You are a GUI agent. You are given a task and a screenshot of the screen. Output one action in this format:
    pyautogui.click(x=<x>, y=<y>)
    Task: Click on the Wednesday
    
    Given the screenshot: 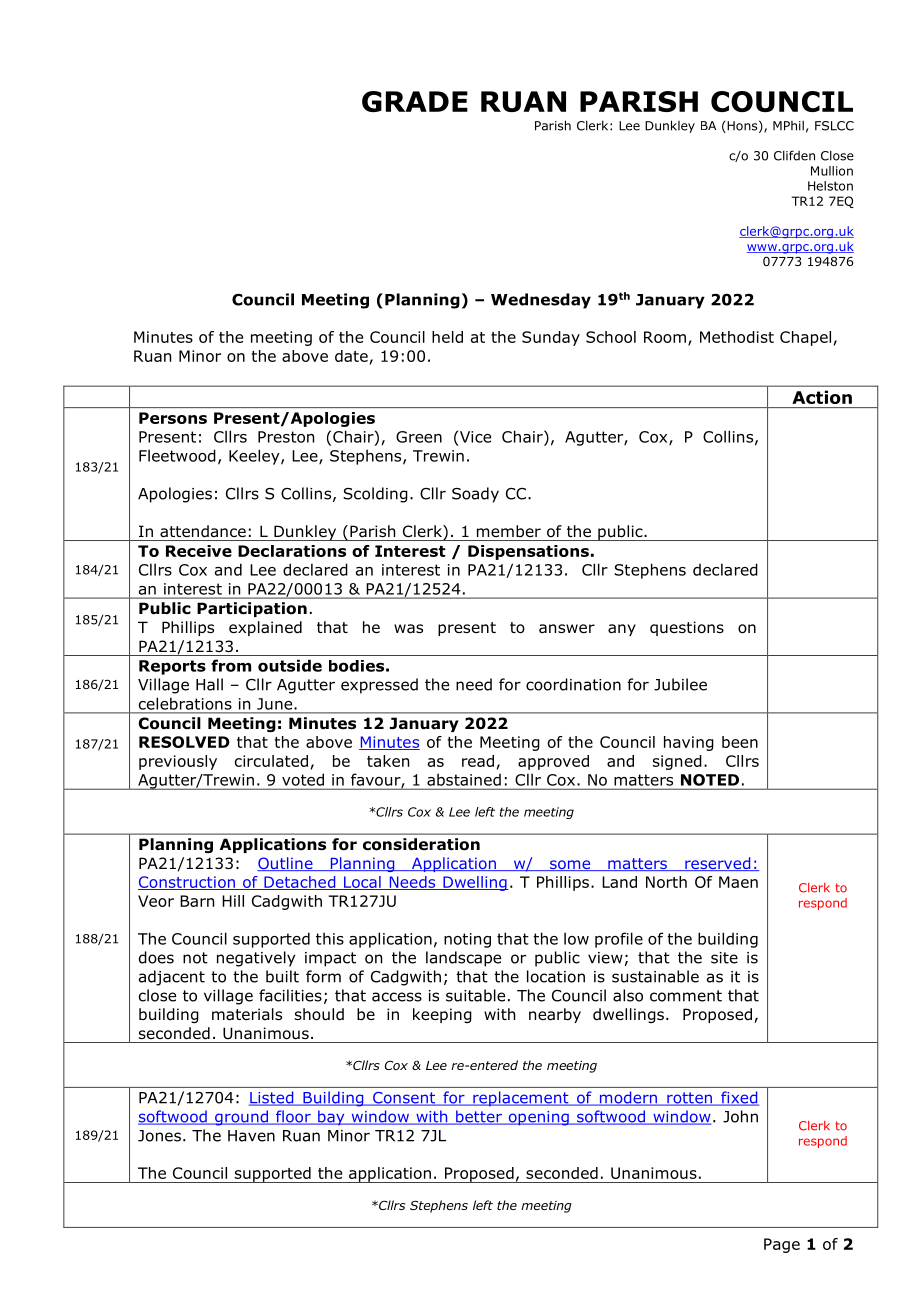 What is the action you would take?
    pyautogui.click(x=541, y=301)
